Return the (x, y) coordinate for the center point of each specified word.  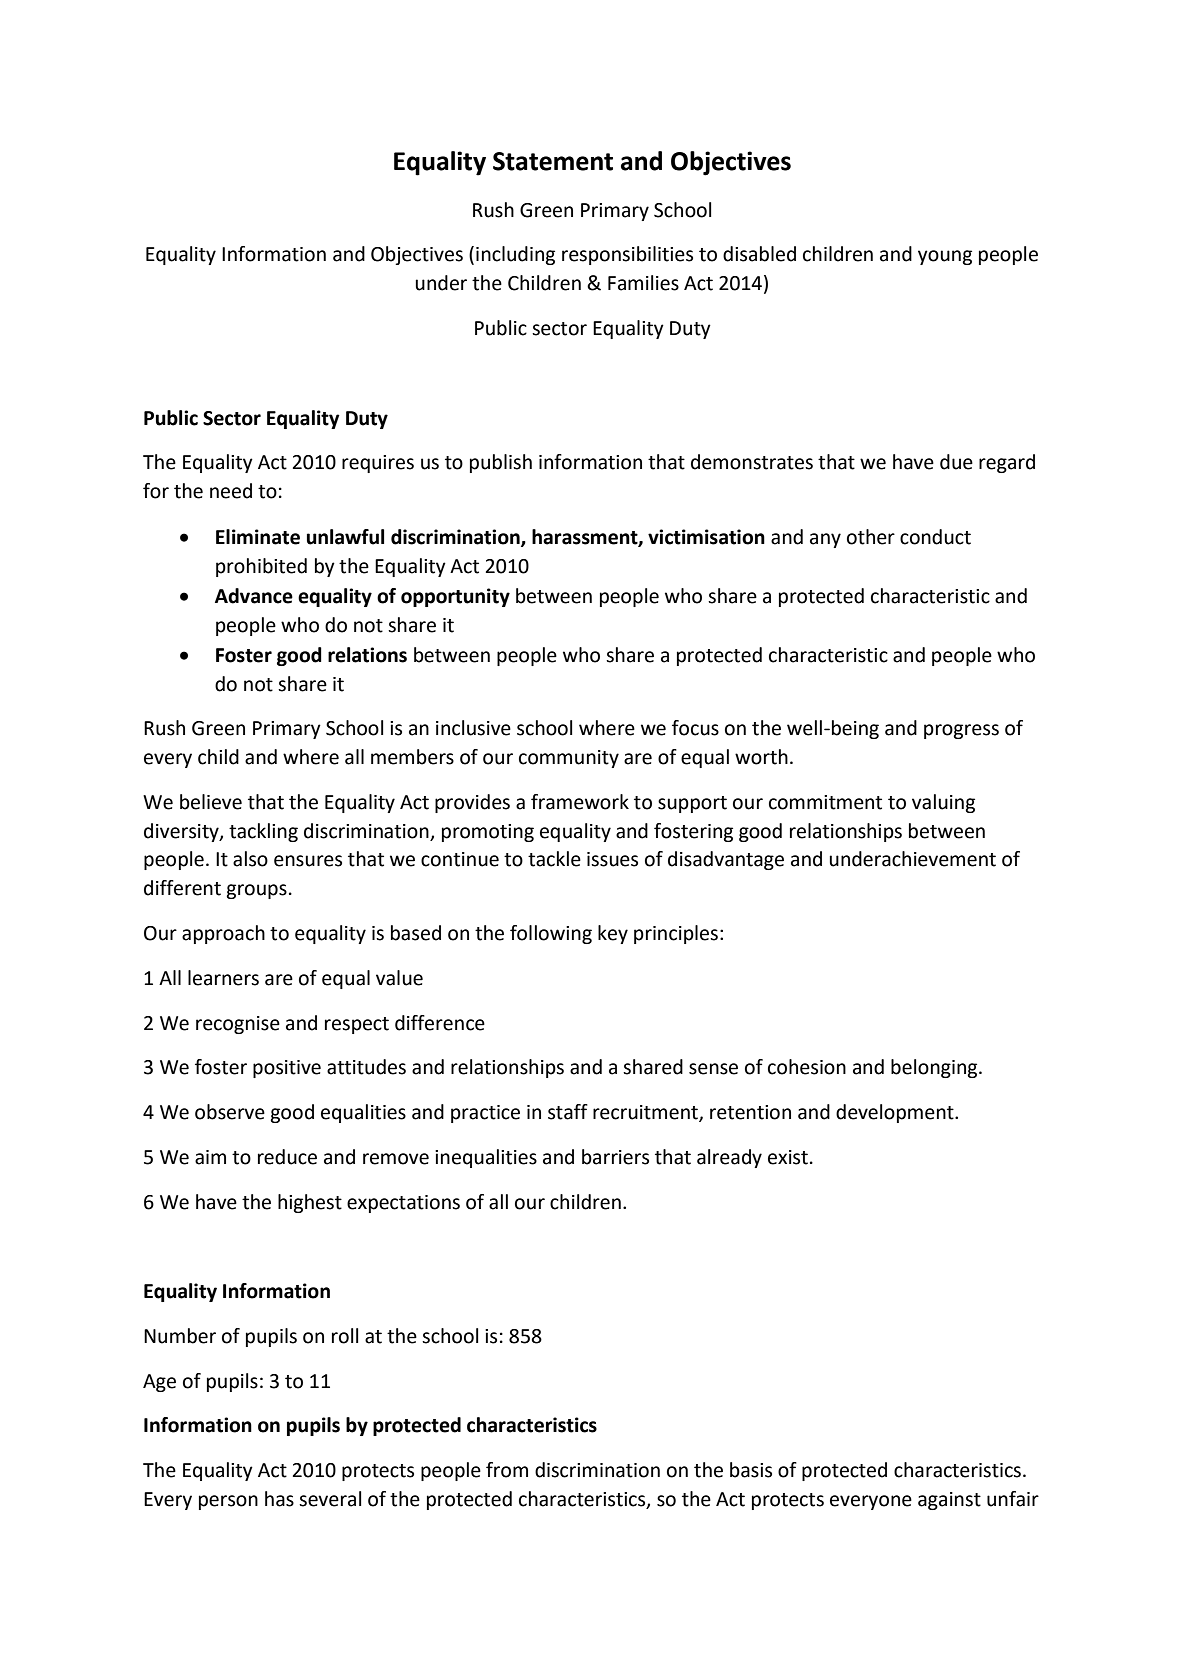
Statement (553, 161)
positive (287, 1069)
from (507, 1470)
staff (568, 1112)
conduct (935, 537)
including (515, 255)
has (279, 1499)
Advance (254, 596)
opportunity (455, 597)
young (945, 257)
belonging (935, 1068)
